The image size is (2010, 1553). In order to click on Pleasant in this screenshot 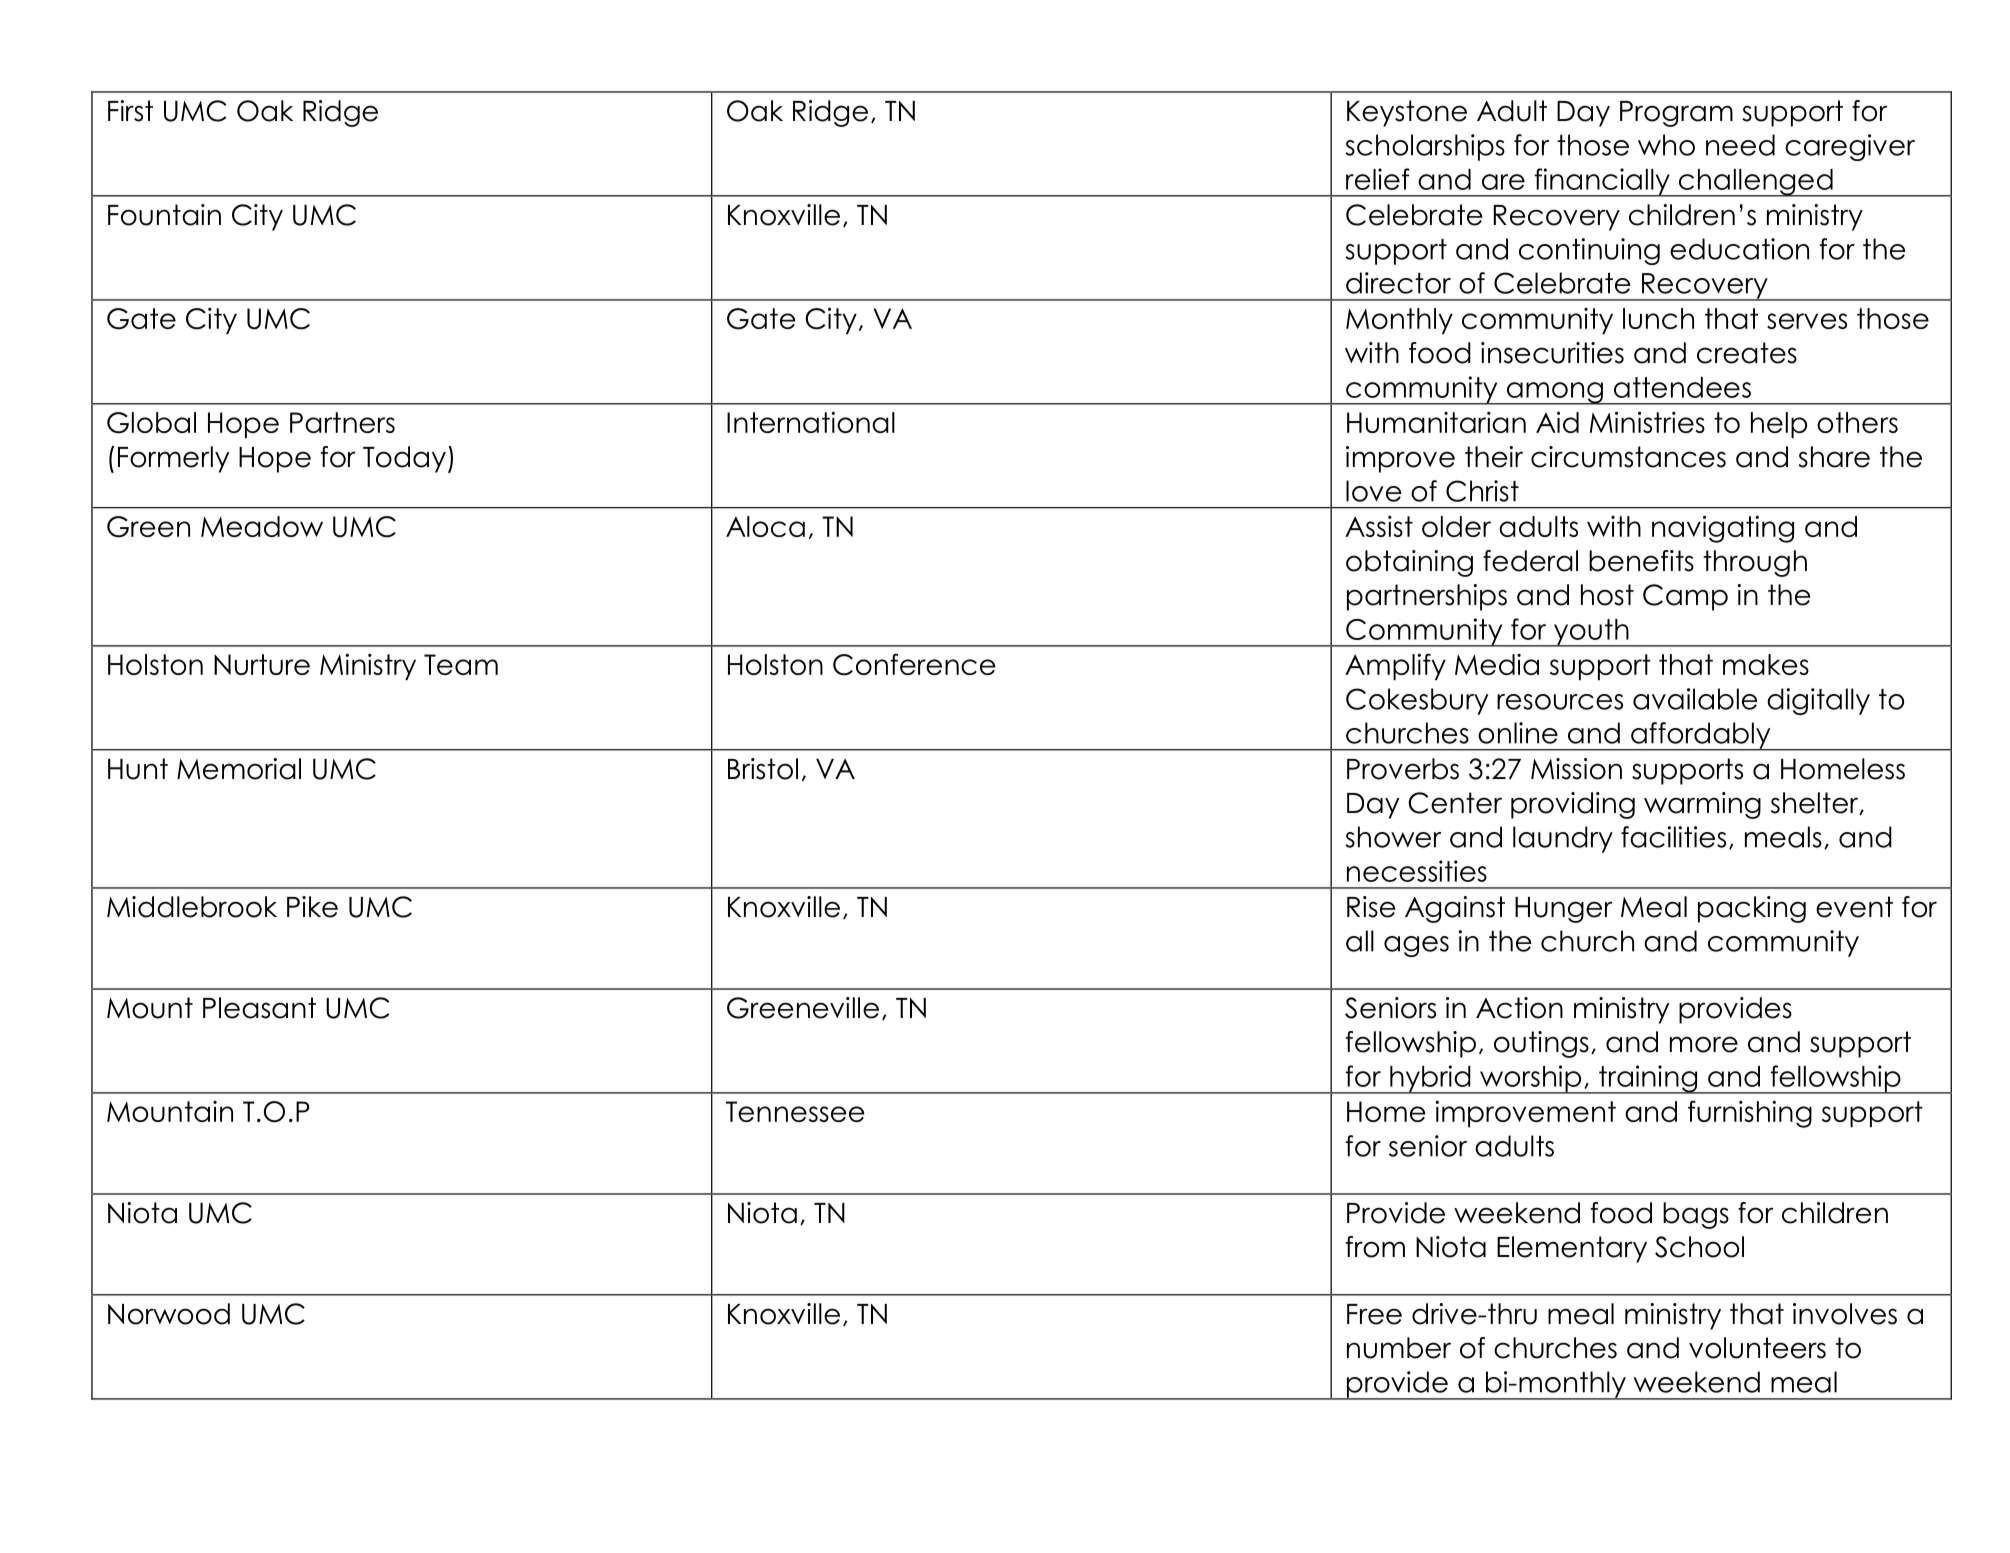, I will do `click(259, 1008)`.
